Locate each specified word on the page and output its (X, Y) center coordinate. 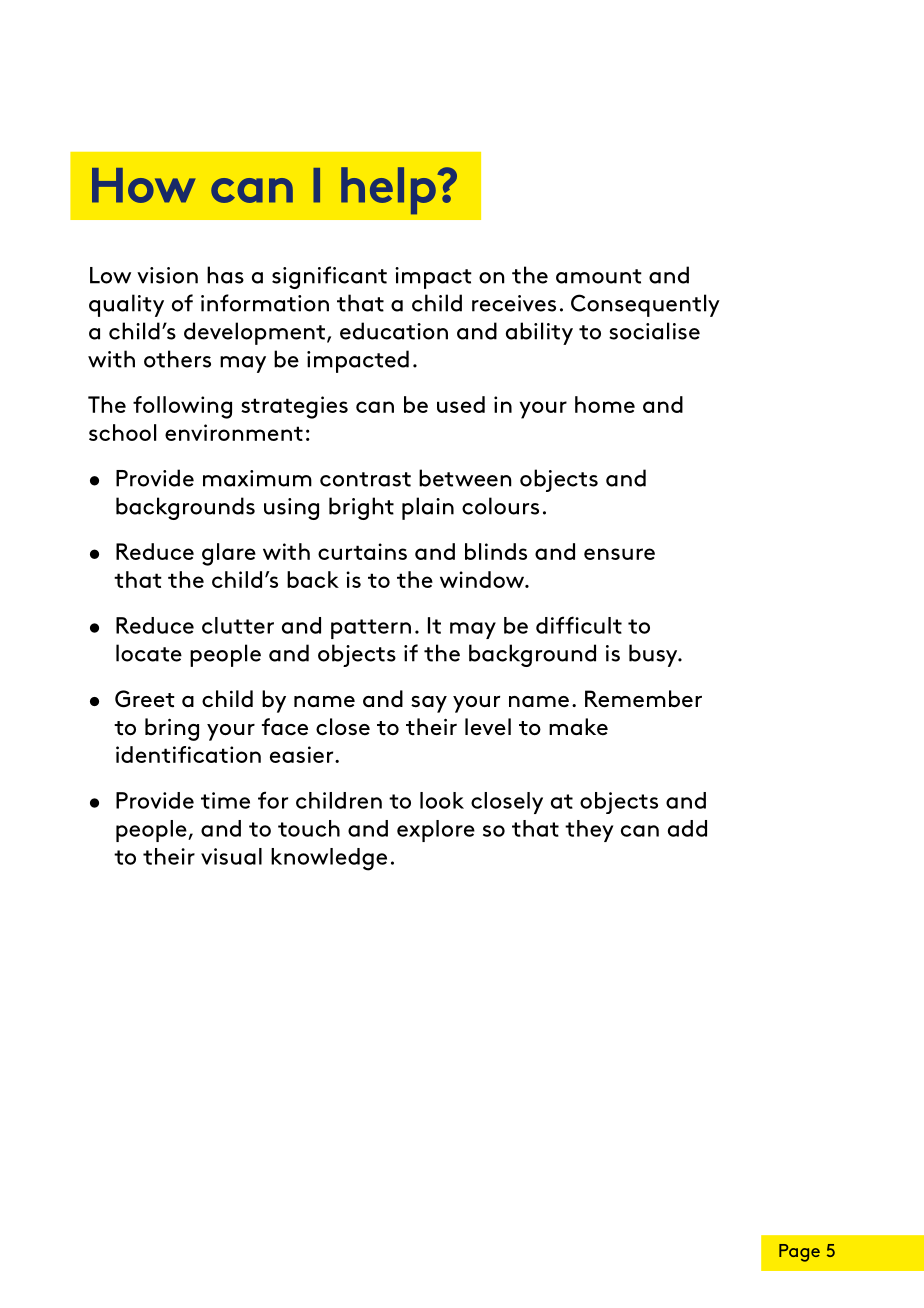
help (388, 190)
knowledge (329, 859)
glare (229, 554)
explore (436, 831)
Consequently (645, 305)
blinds (496, 551)
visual (231, 856)
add (687, 828)
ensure (619, 554)
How (143, 185)
